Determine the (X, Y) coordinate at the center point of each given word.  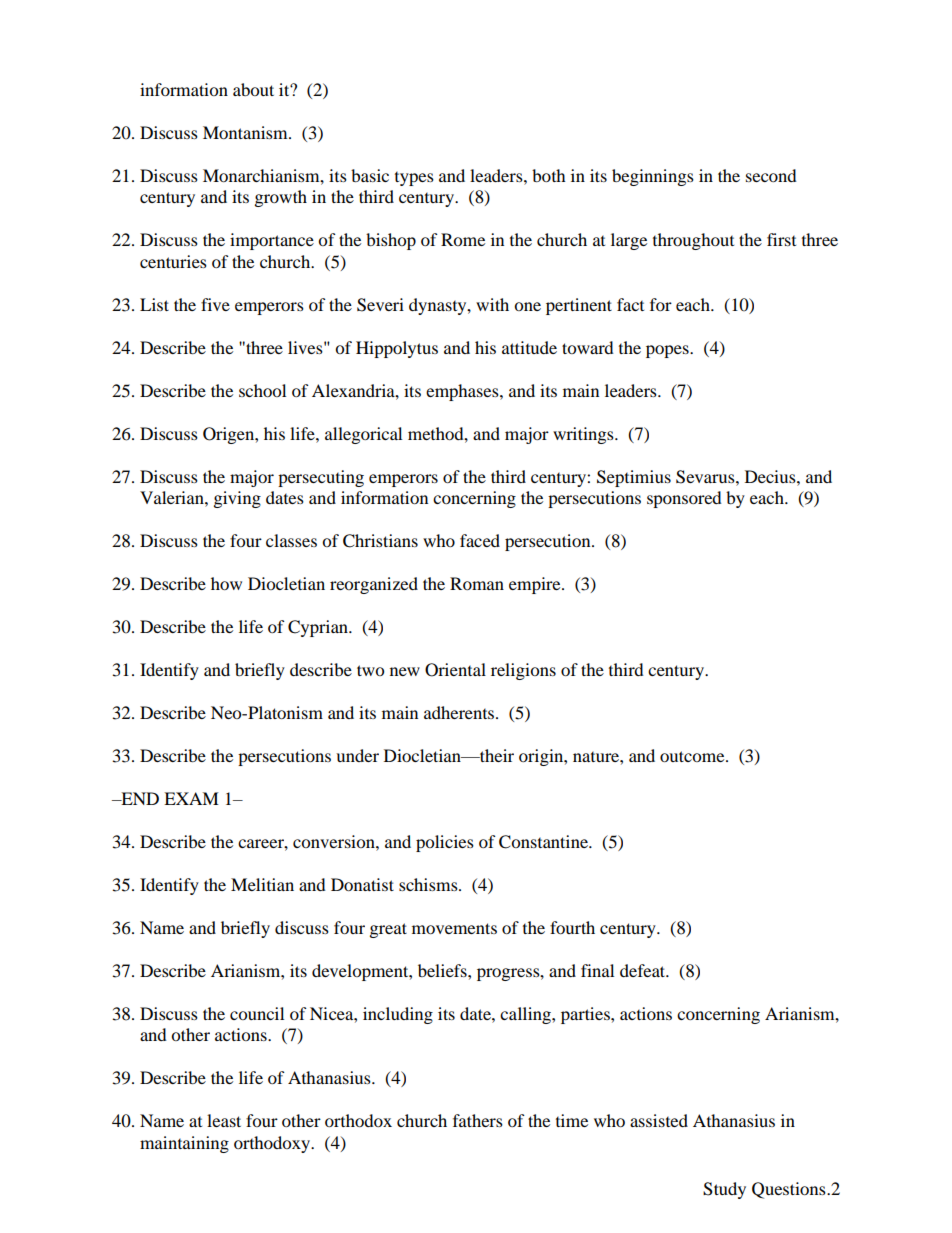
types (414, 179)
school (262, 390)
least (224, 1120)
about (253, 89)
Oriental (455, 670)
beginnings (653, 177)
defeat (644, 970)
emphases (463, 392)
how (226, 583)
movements (454, 928)
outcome (693, 756)
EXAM (191, 798)
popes (668, 351)
